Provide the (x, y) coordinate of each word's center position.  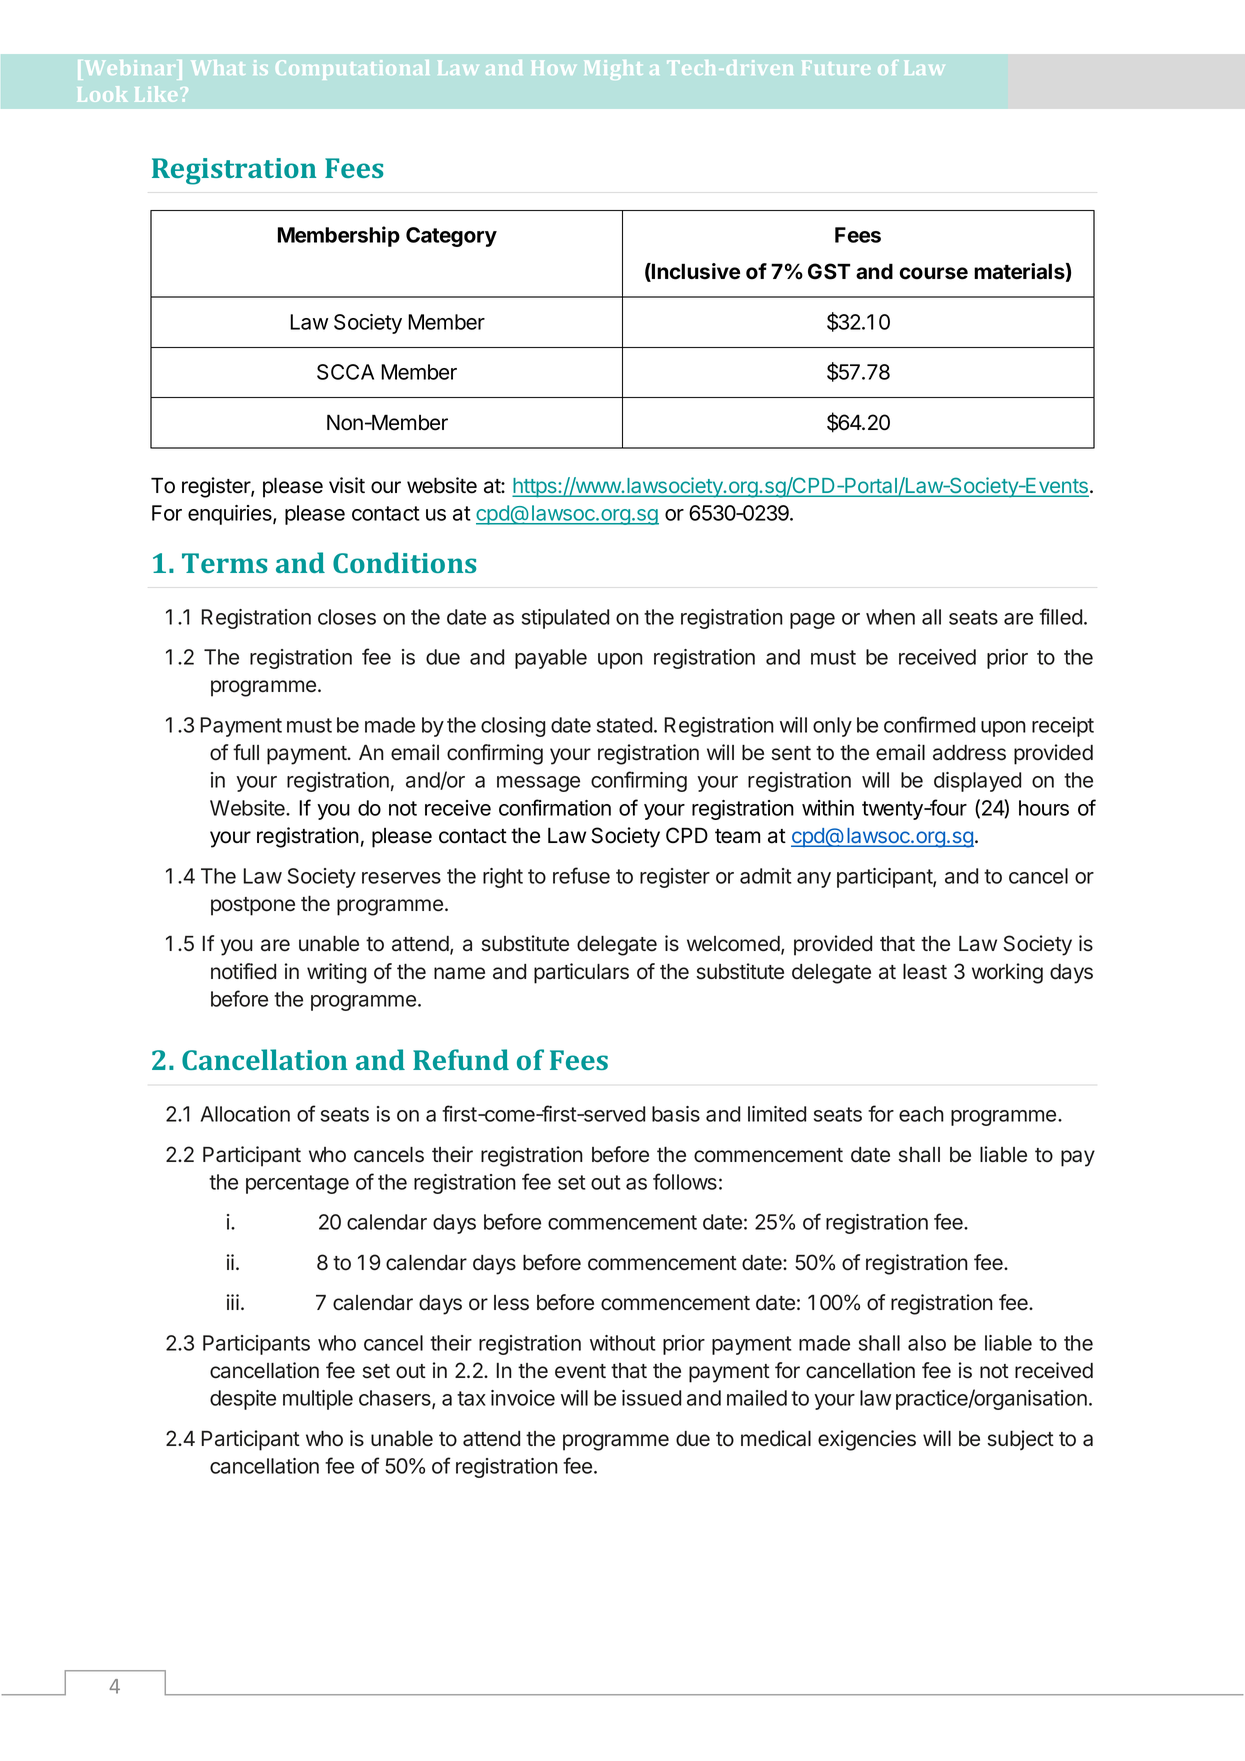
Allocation (245, 1114)
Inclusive (695, 272)
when (890, 617)
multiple (318, 1400)
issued (651, 1398)
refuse (581, 875)
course (933, 273)
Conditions (404, 562)
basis (676, 1114)
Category (451, 237)
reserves (401, 878)
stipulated (565, 619)
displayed (977, 782)
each (921, 1114)
